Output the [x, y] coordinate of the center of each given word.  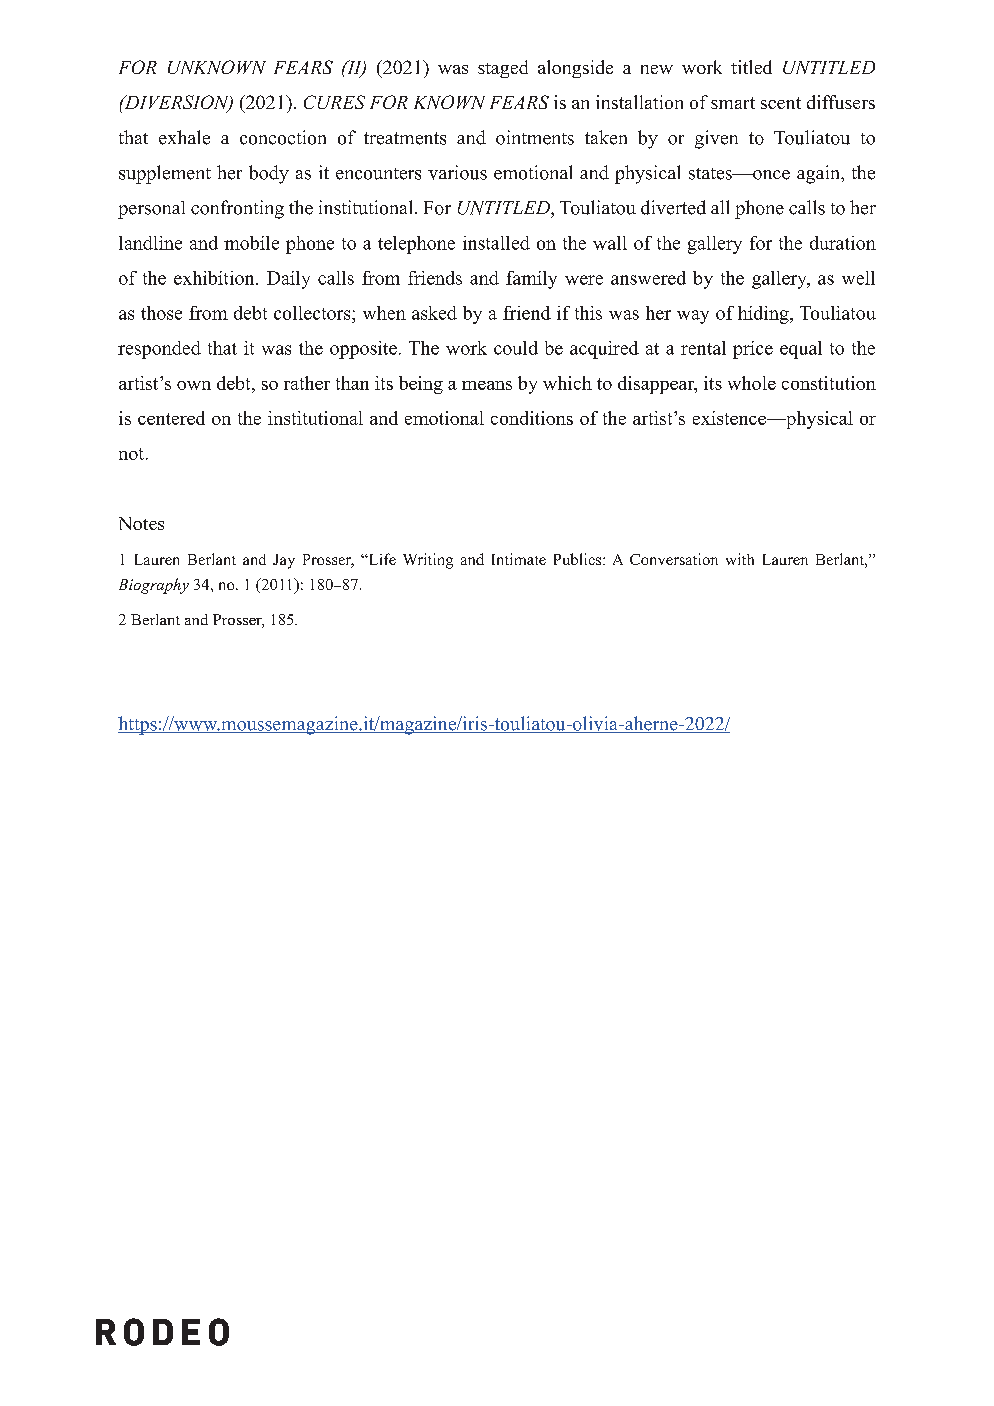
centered [171, 418]
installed [496, 243]
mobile [251, 243]
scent [781, 103]
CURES [334, 102]
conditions [532, 418]
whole [752, 383]
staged [503, 69]
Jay [284, 561]
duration [843, 243]
